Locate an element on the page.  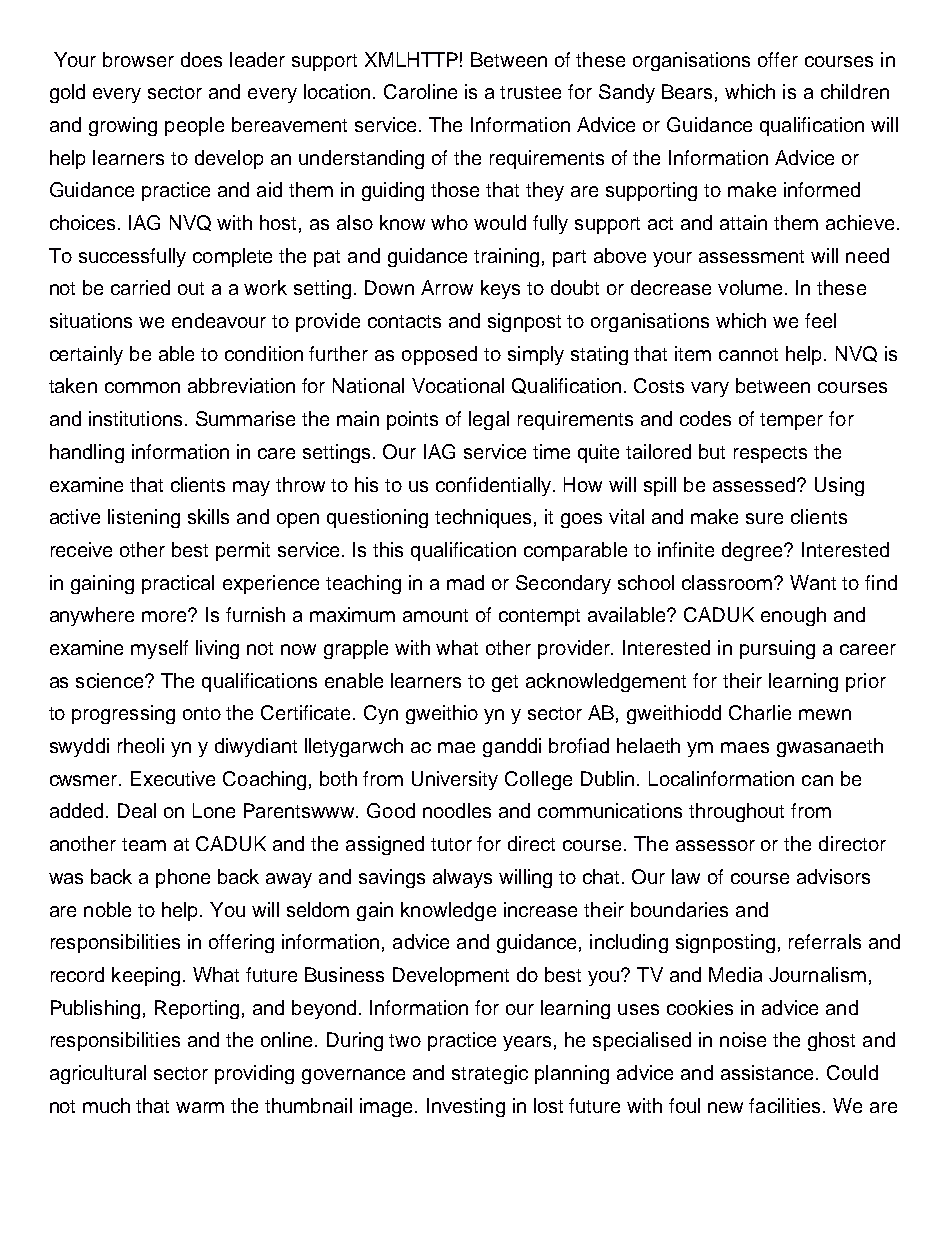
browser is located at coordinates (138, 59).
